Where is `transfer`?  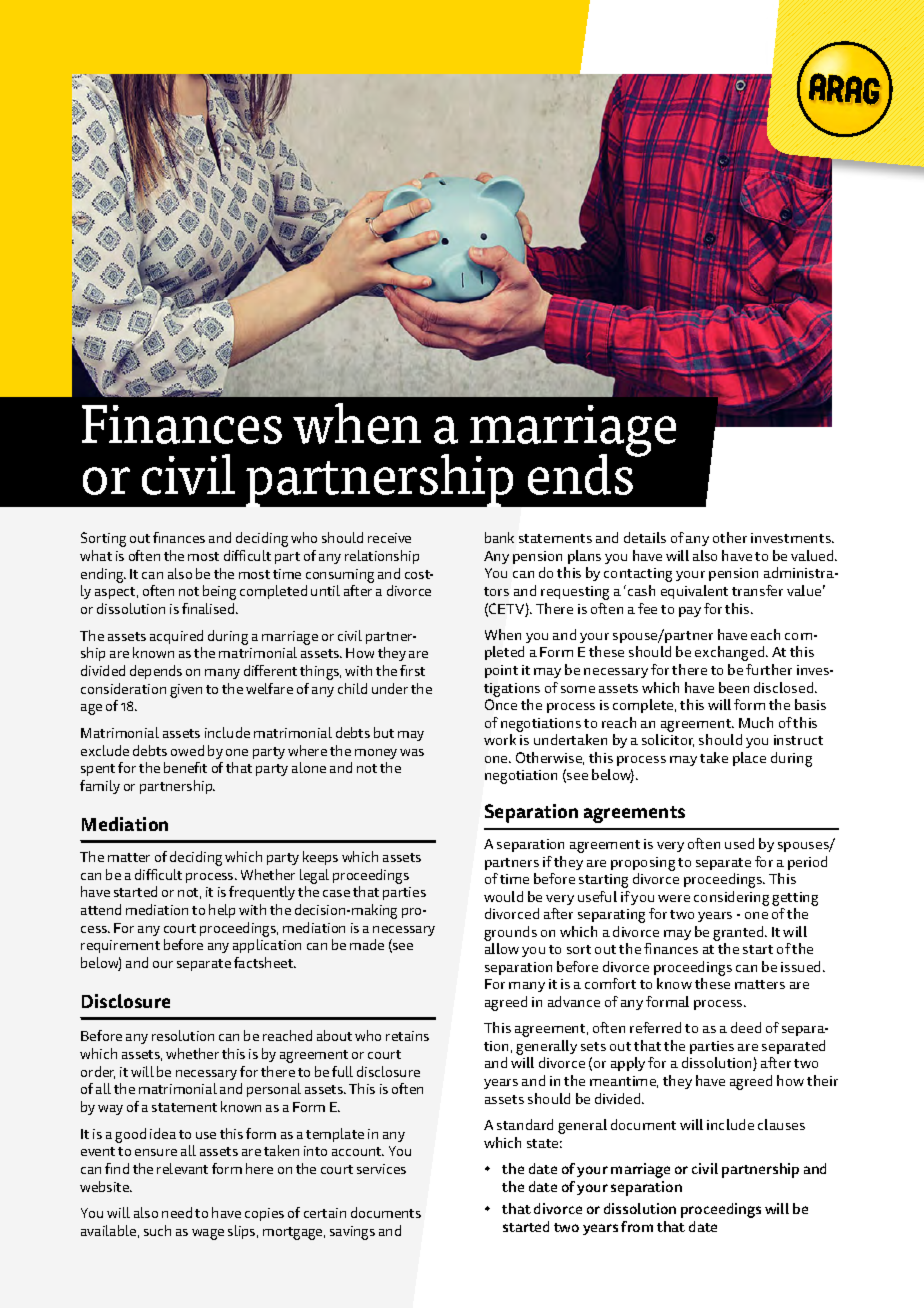
transfer is located at coordinates (757, 590).
